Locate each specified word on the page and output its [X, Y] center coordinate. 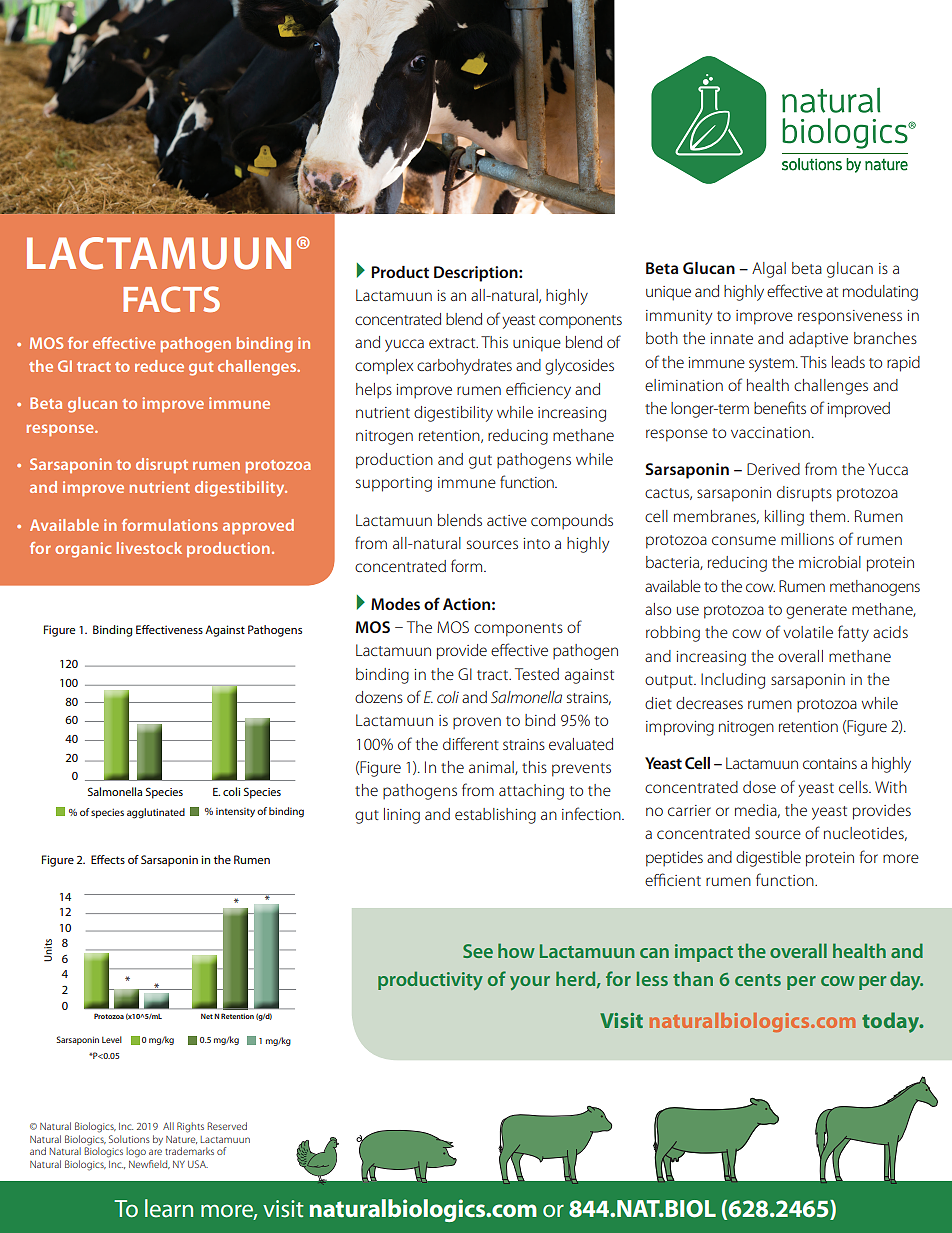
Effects [108, 859]
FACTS [171, 299]
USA [198, 1164]
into [536, 543]
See [478, 951]
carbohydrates [464, 367]
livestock [149, 548]
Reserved [227, 1126]
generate [816, 612]
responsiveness [850, 317]
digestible [768, 859]
